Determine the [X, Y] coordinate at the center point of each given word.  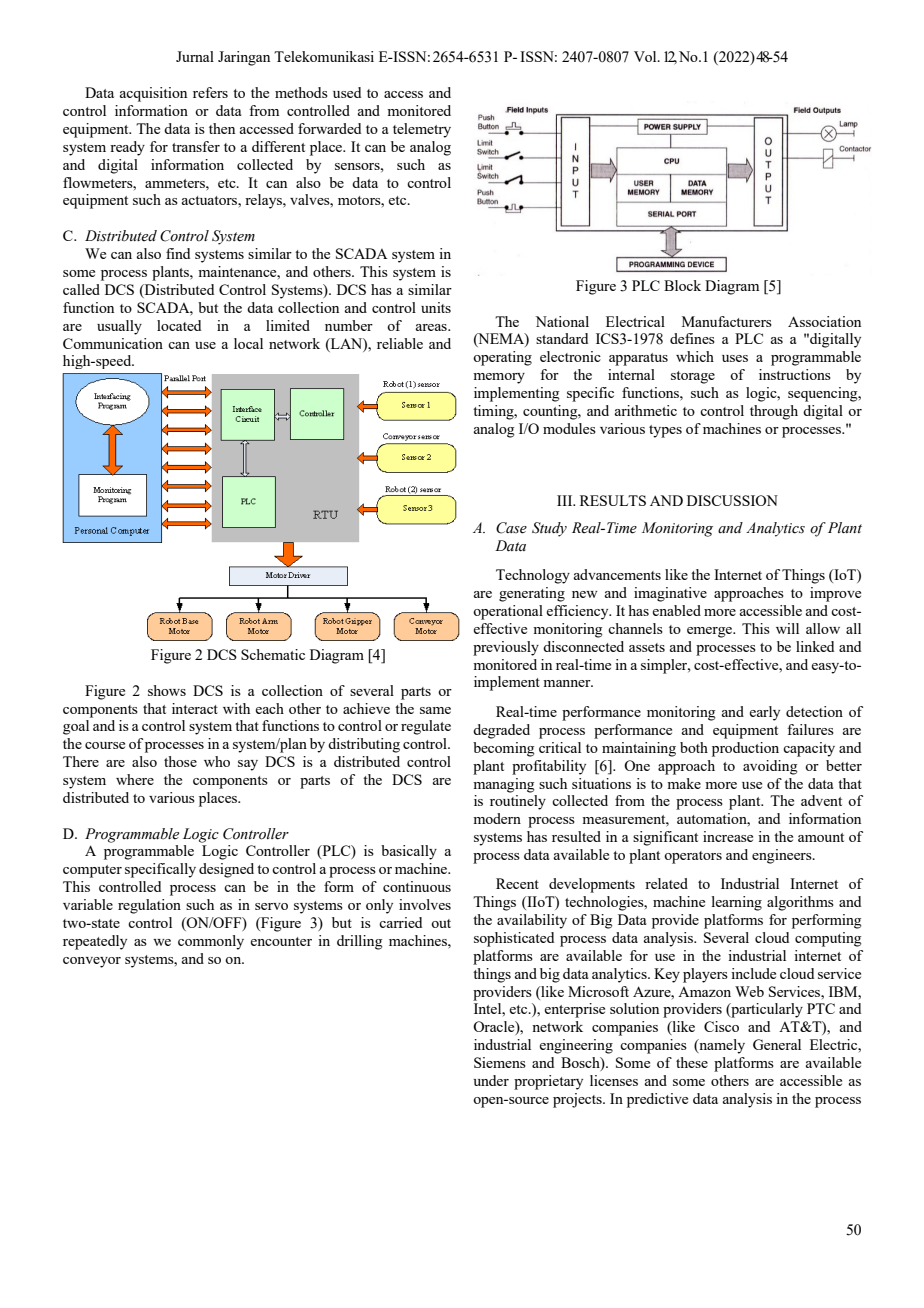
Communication [113, 343]
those [180, 761]
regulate [426, 727]
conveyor [92, 962]
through [774, 412]
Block [682, 285]
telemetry [422, 130]
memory [499, 378]
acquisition [153, 94]
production [745, 749]
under [491, 1080]
